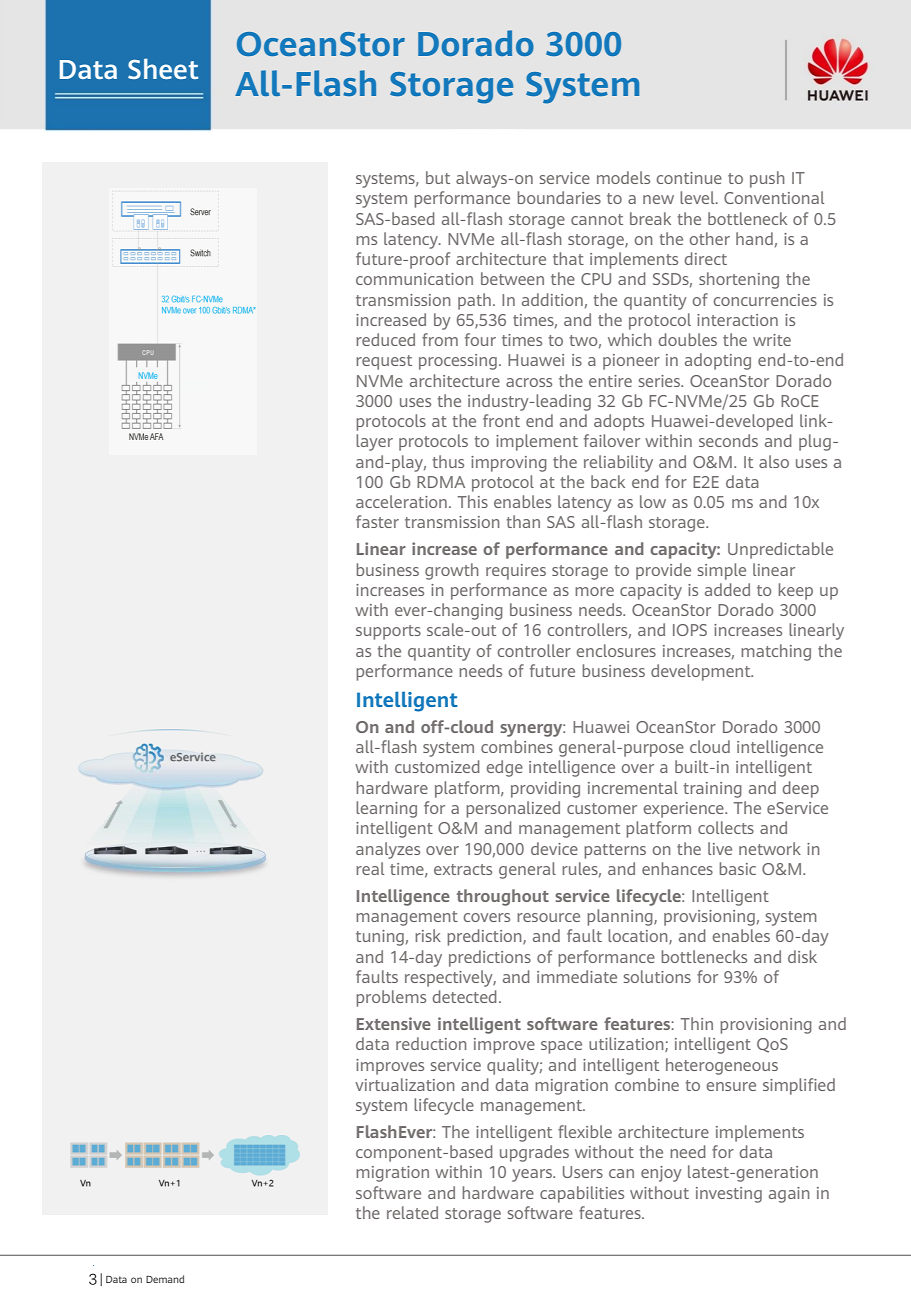 The height and width of the screenshot is (1316, 911). Describe the element at coordinates (165, 1279) in the screenshot. I see `Demand` at that location.
